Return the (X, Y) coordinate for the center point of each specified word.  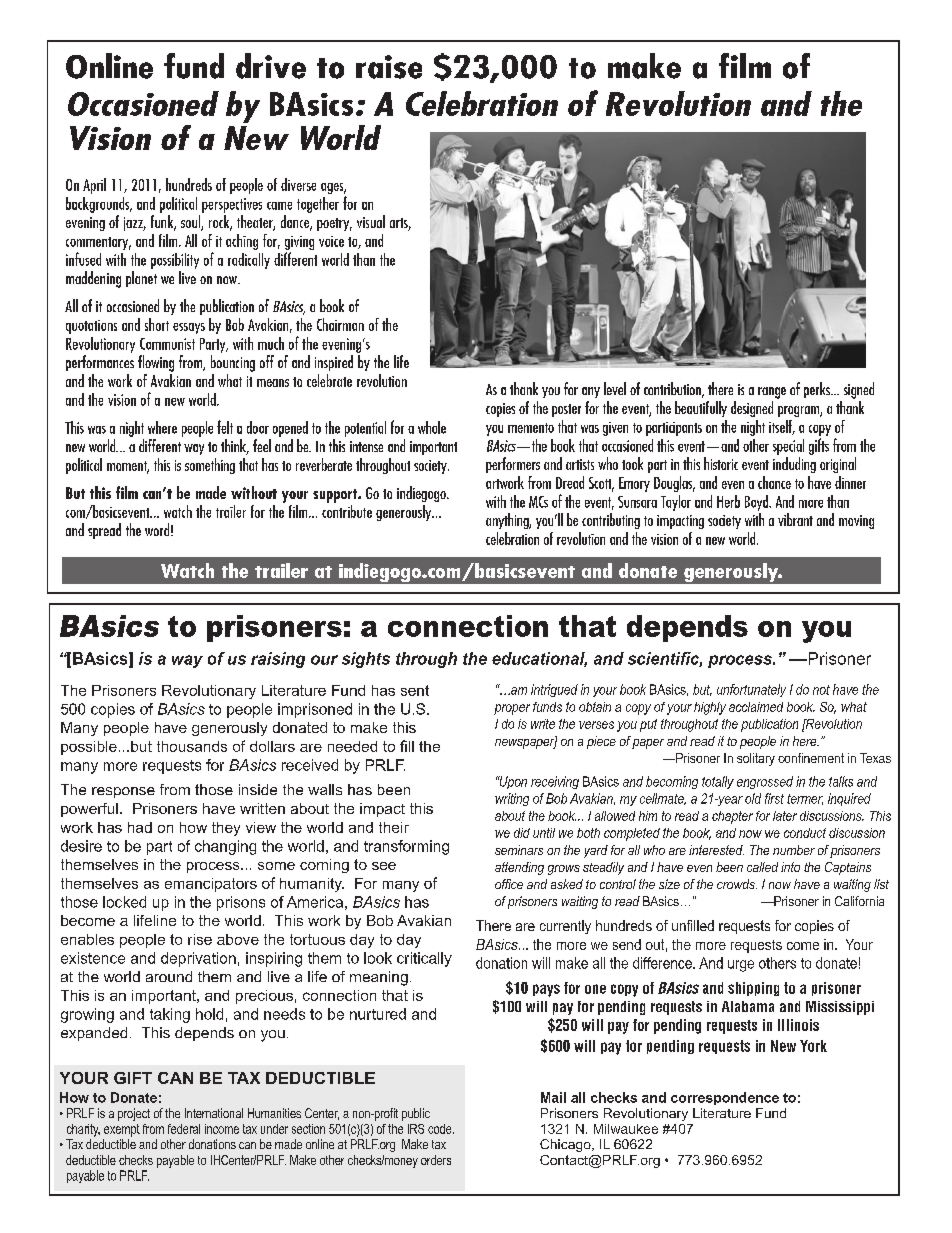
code (441, 1129)
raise (389, 67)
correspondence (725, 1098)
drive (271, 66)
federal (184, 1129)
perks (818, 390)
